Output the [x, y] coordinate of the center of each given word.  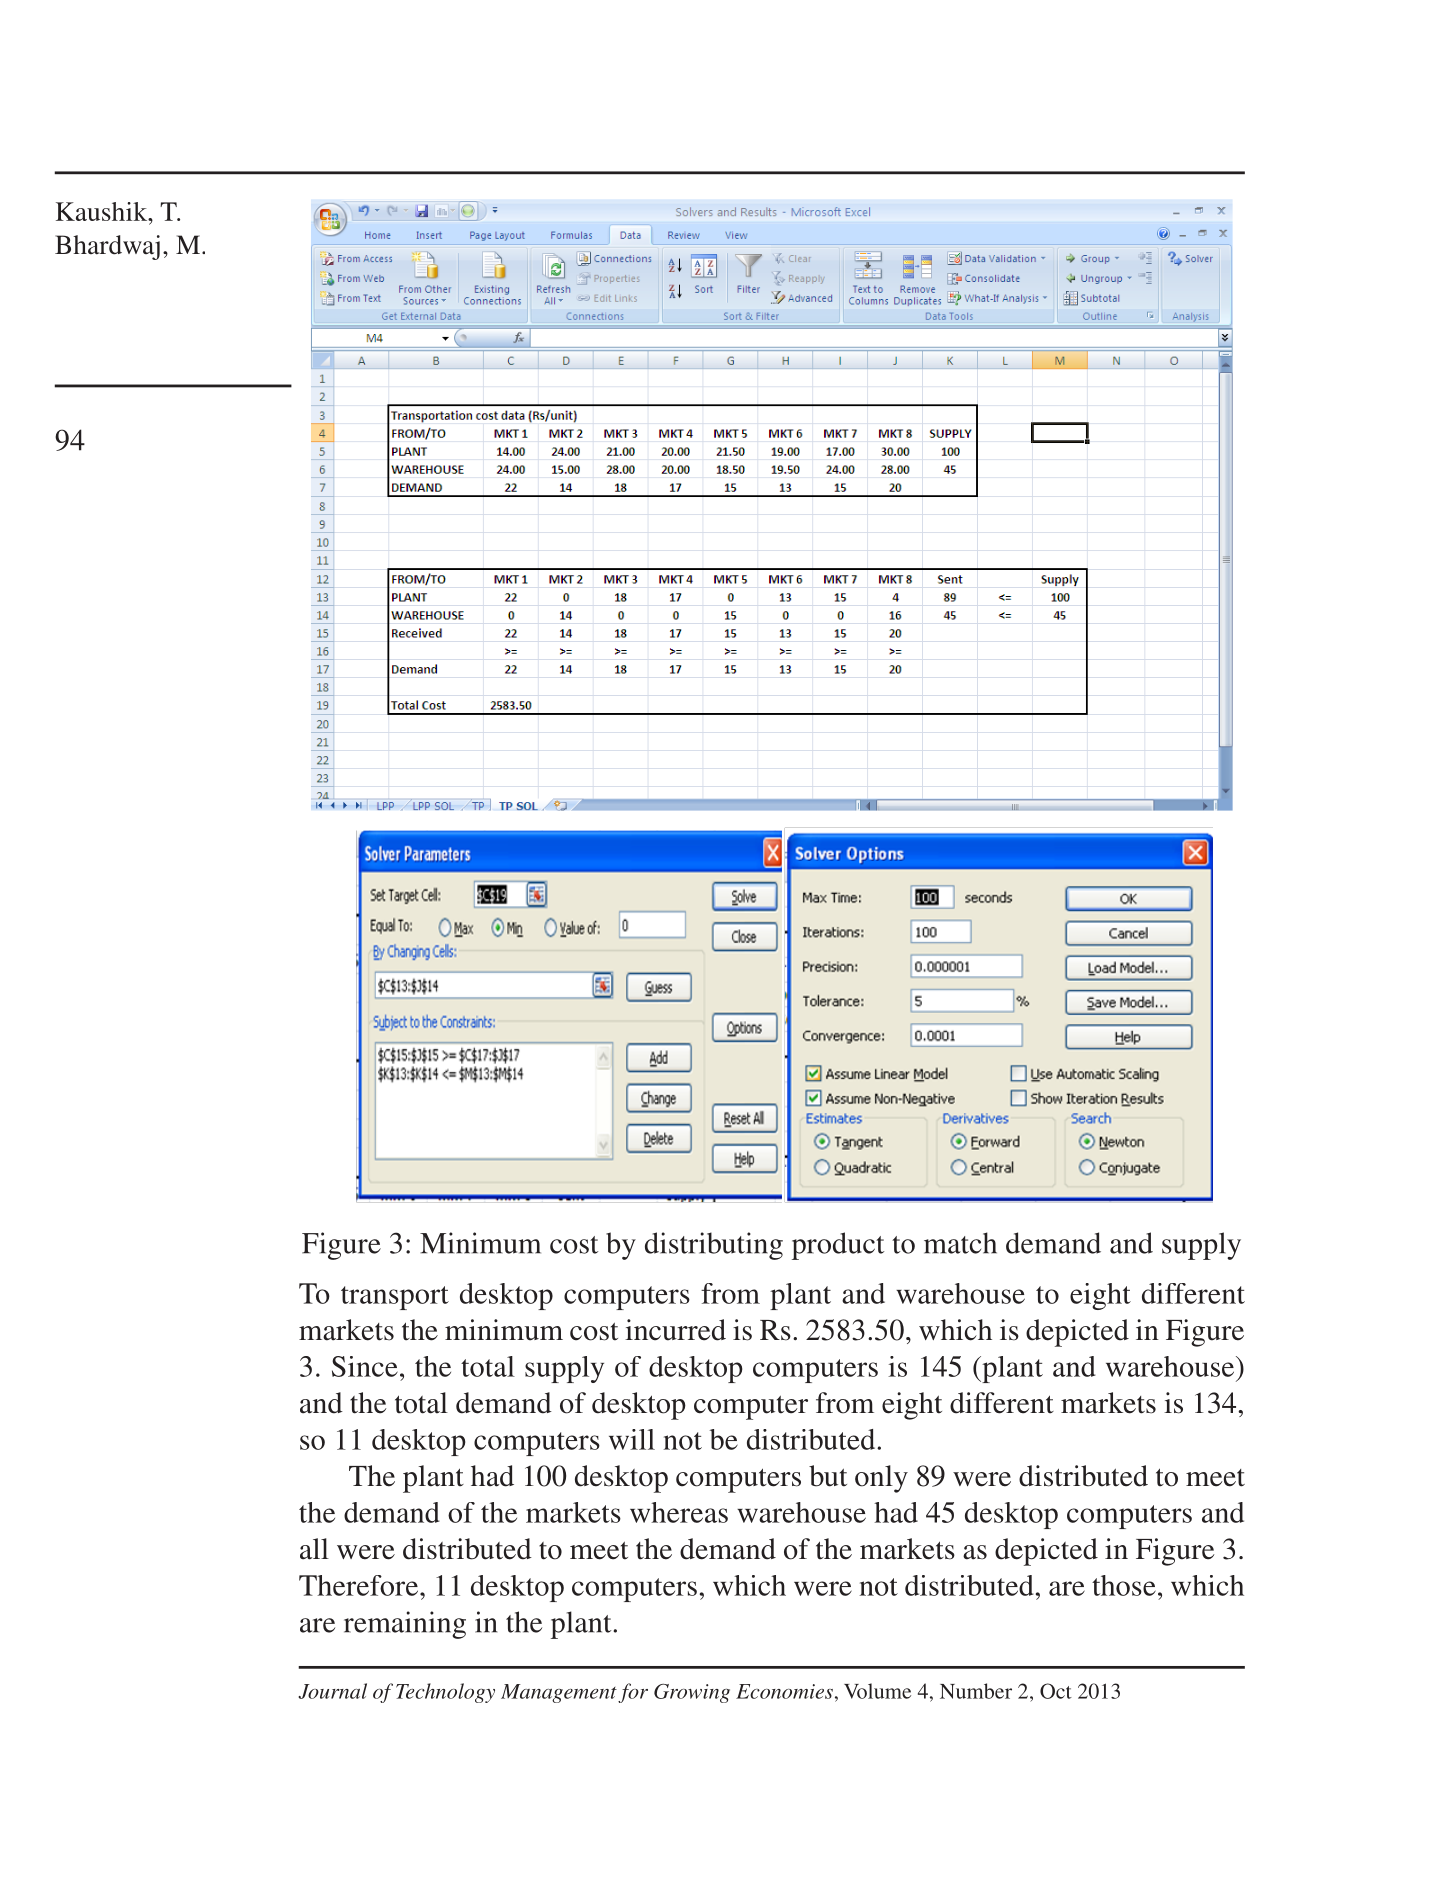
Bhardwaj [107, 247]
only [881, 1479]
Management [559, 1693]
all [314, 1549]
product [838, 1246]
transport [395, 1298]
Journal [332, 1691]
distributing [714, 1246]
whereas [679, 1512]
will [632, 1439]
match [960, 1243]
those [1124, 1585]
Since [365, 1366]
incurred [675, 1330]
